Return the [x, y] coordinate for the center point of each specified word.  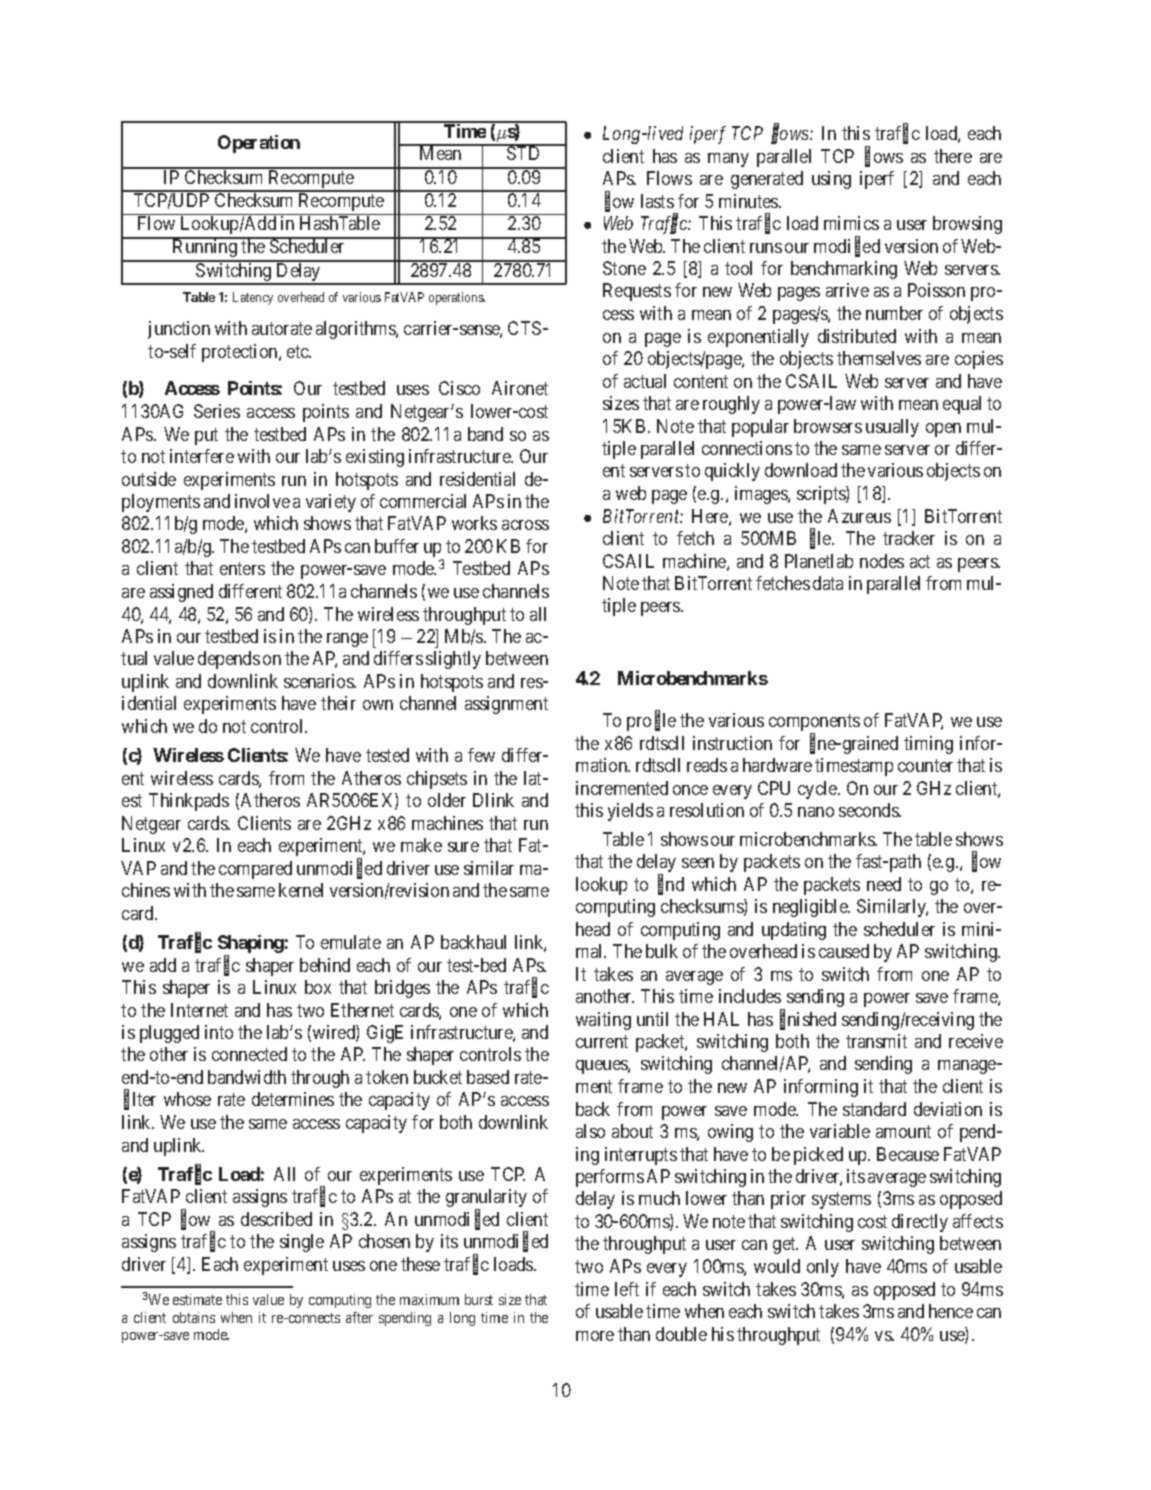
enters [242, 569]
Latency [253, 298]
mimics [851, 223]
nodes [882, 561]
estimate [197, 1299]
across [525, 525]
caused [844, 951]
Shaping [251, 945]
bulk [662, 951]
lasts [657, 201]
